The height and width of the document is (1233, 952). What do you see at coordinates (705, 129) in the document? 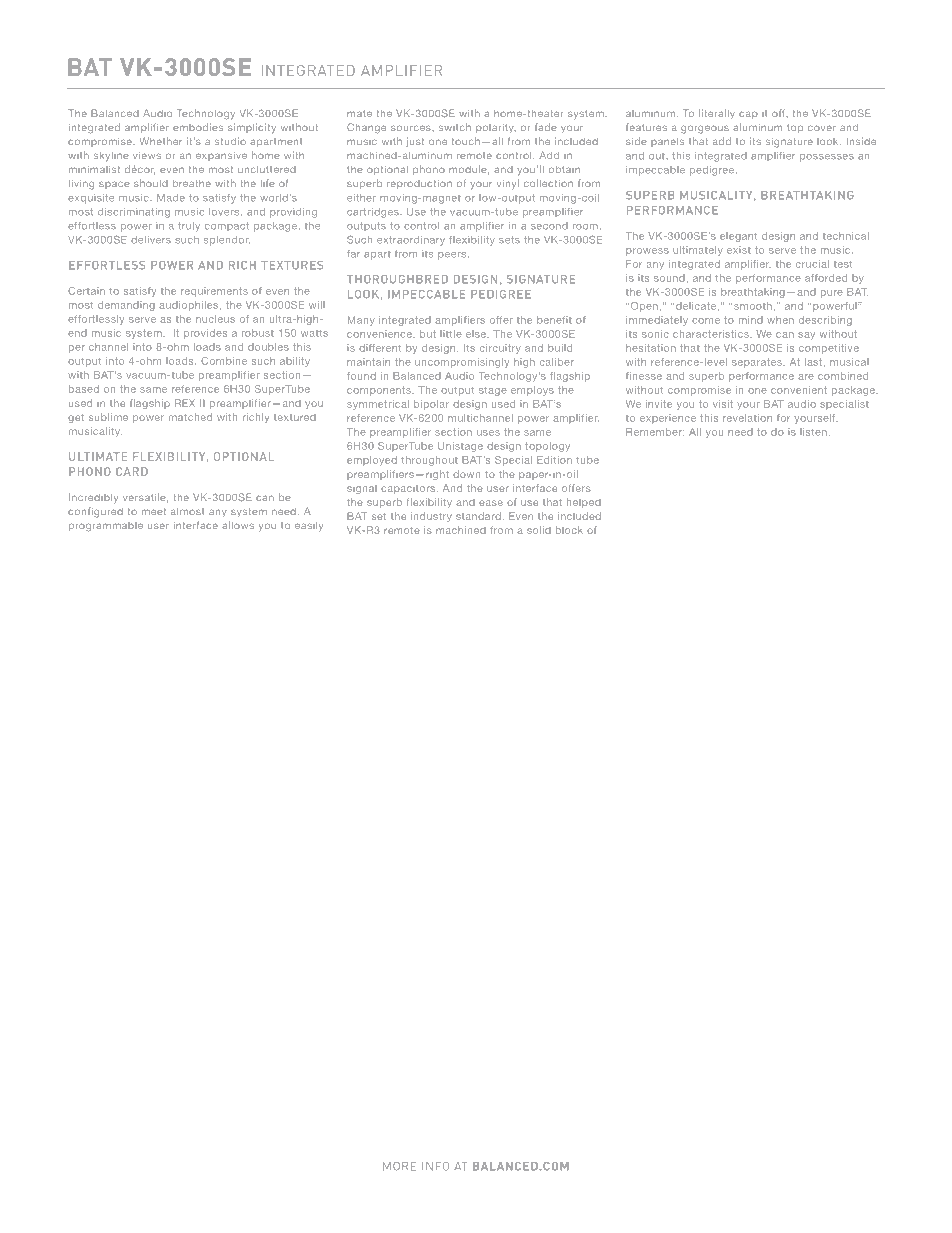
I see `gorgeous` at bounding box center [705, 129].
